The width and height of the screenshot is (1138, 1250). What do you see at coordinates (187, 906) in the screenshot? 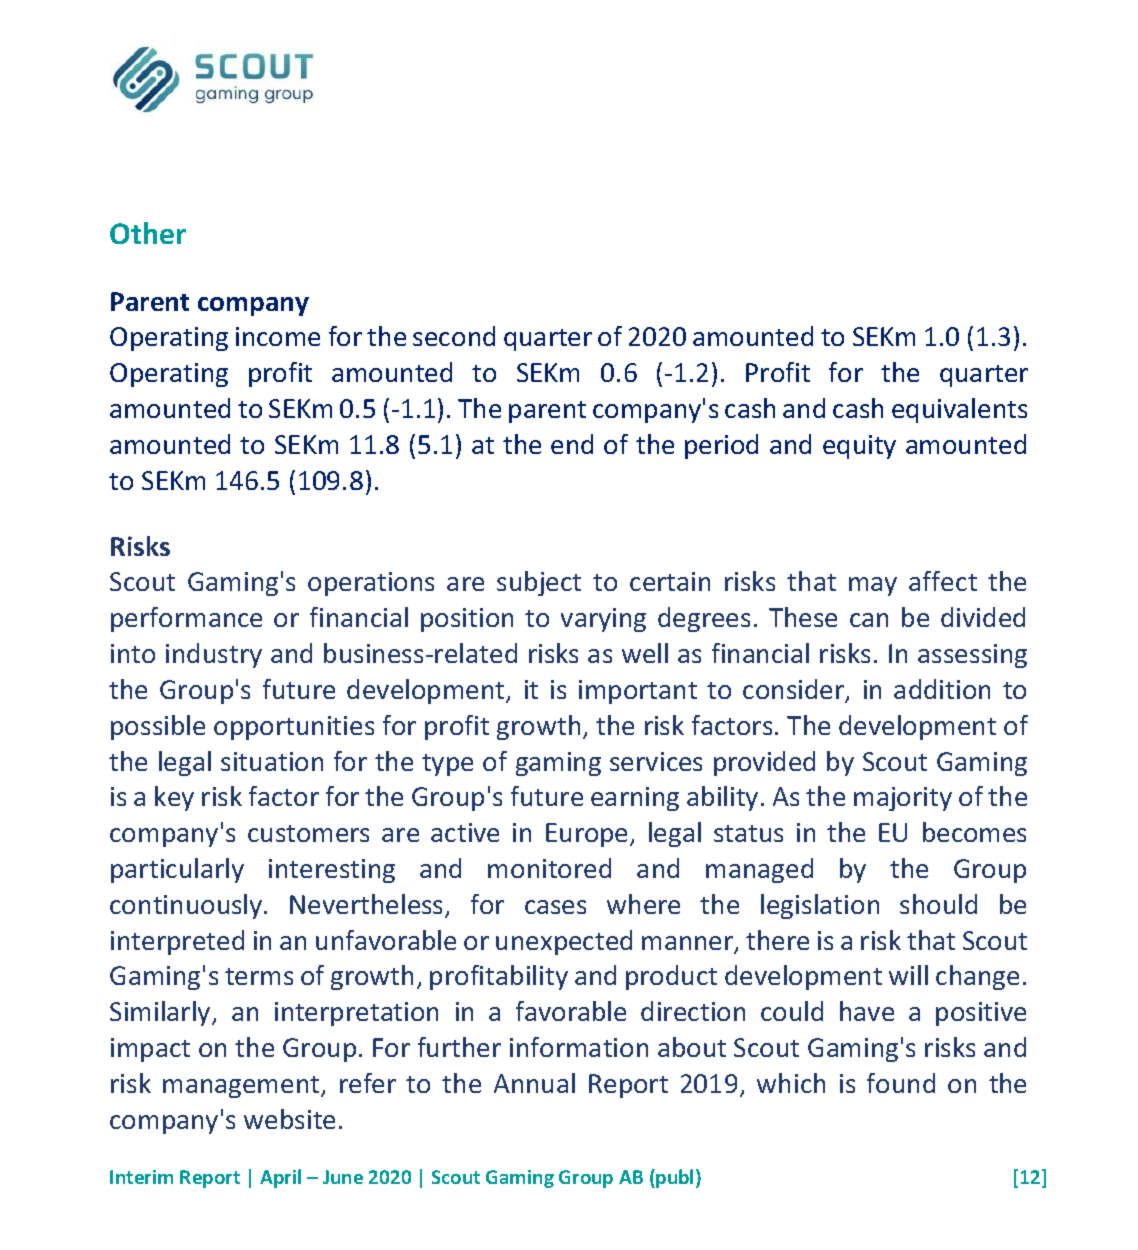
I see `continuously` at bounding box center [187, 906].
